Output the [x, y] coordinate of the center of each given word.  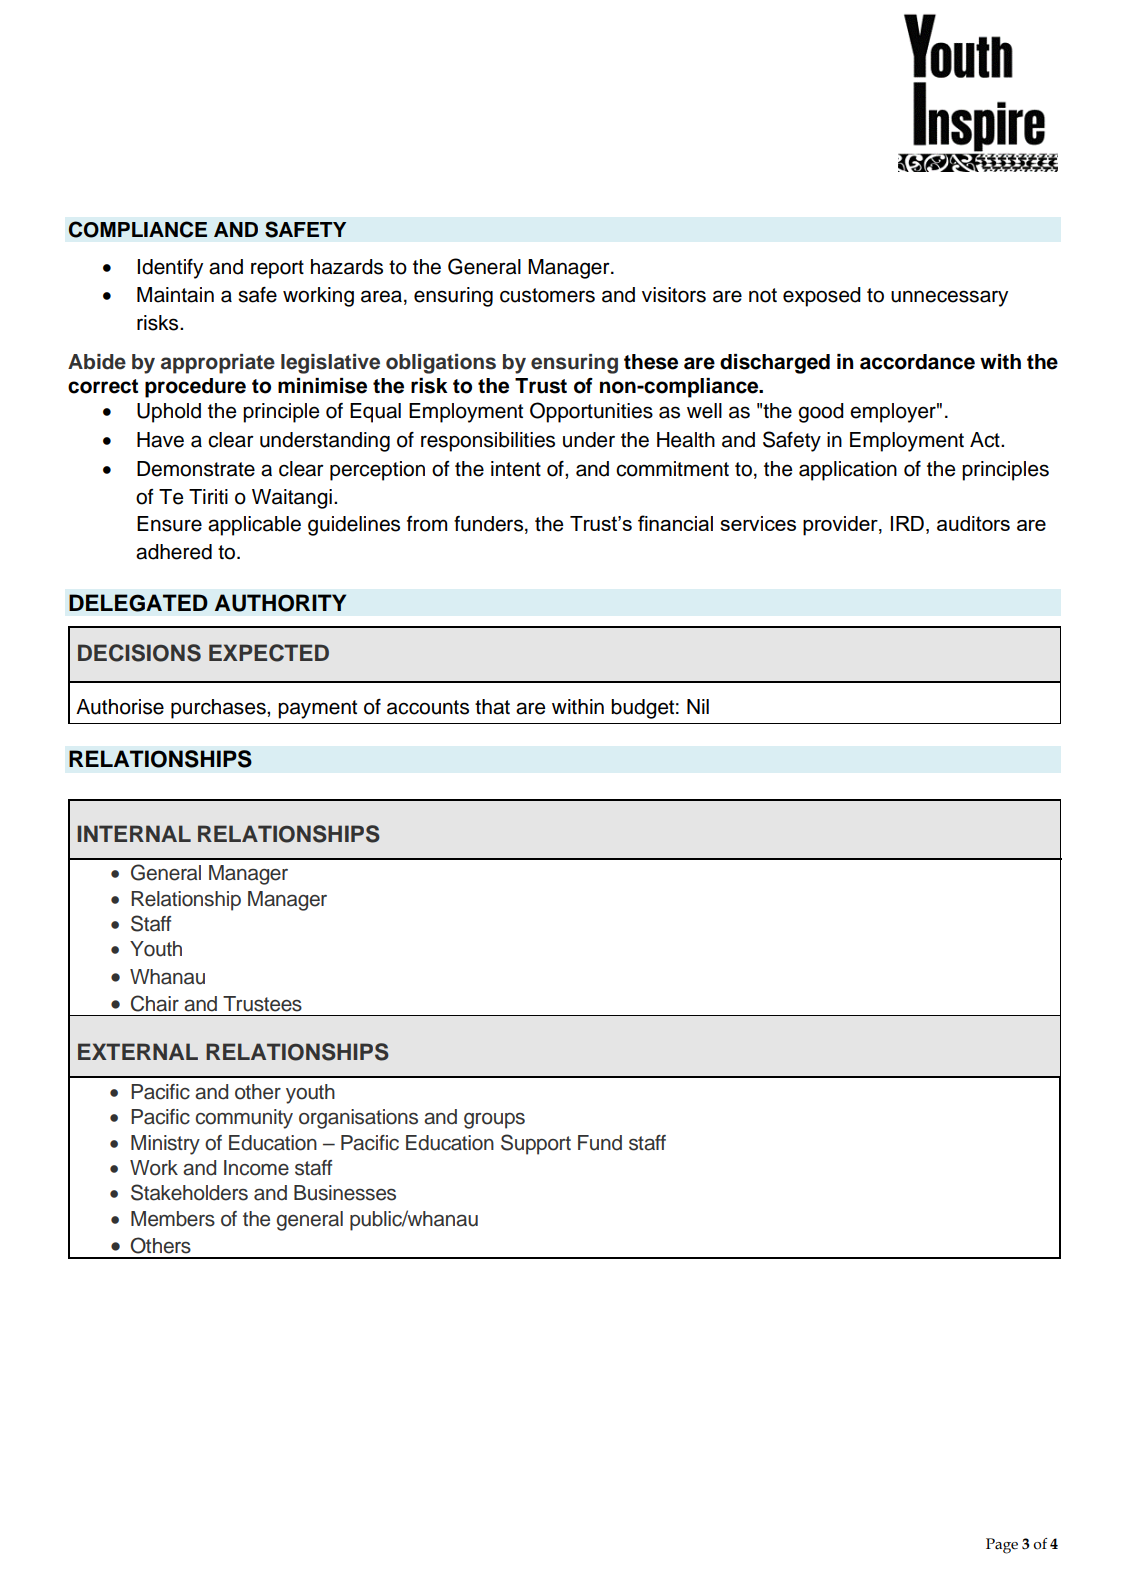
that [492, 707]
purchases [219, 709]
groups [494, 1121]
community [244, 1119]
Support [536, 1144]
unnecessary [949, 298]
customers [547, 295]
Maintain [175, 295]
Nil [698, 706]
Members [173, 1219]
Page [1002, 1546]
